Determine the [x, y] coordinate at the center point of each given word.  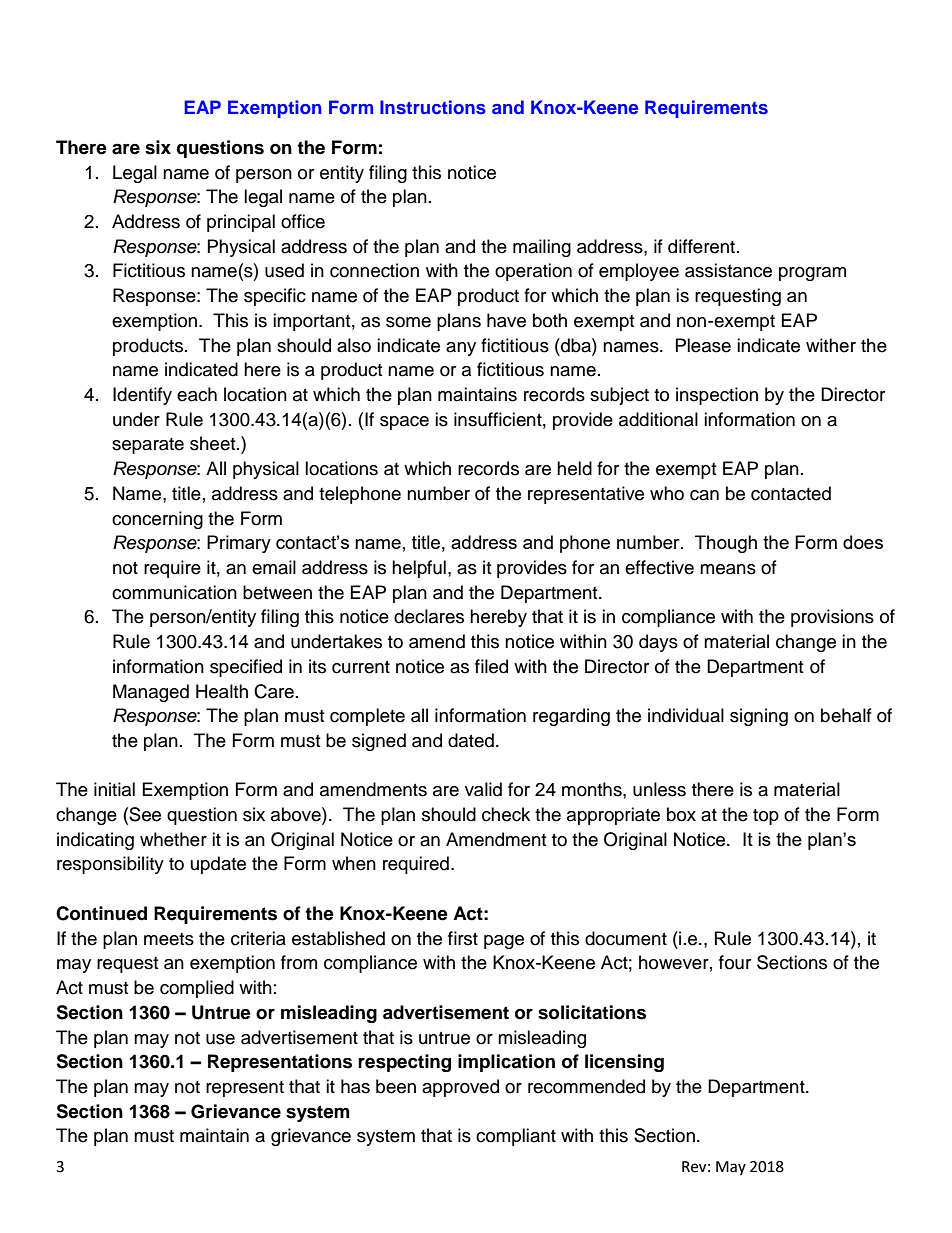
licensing [624, 1063]
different [703, 246]
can [704, 495]
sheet [214, 443]
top [766, 817]
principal [241, 223]
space [404, 423]
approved [460, 1088]
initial [114, 789]
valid [483, 789]
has [355, 1086]
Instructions [433, 107]
